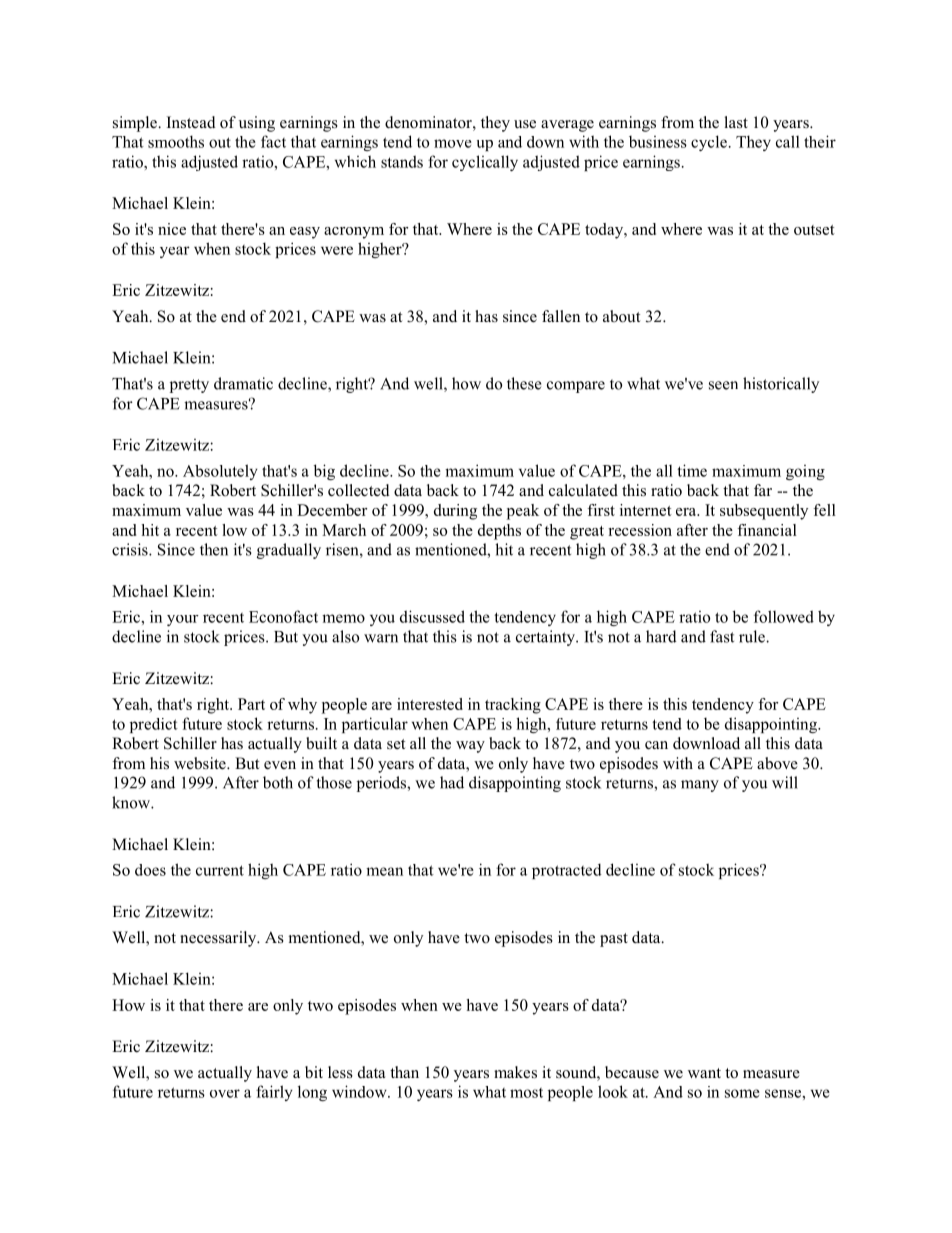  What do you see at coordinates (692, 470) in the document?
I see `time` at bounding box center [692, 470].
